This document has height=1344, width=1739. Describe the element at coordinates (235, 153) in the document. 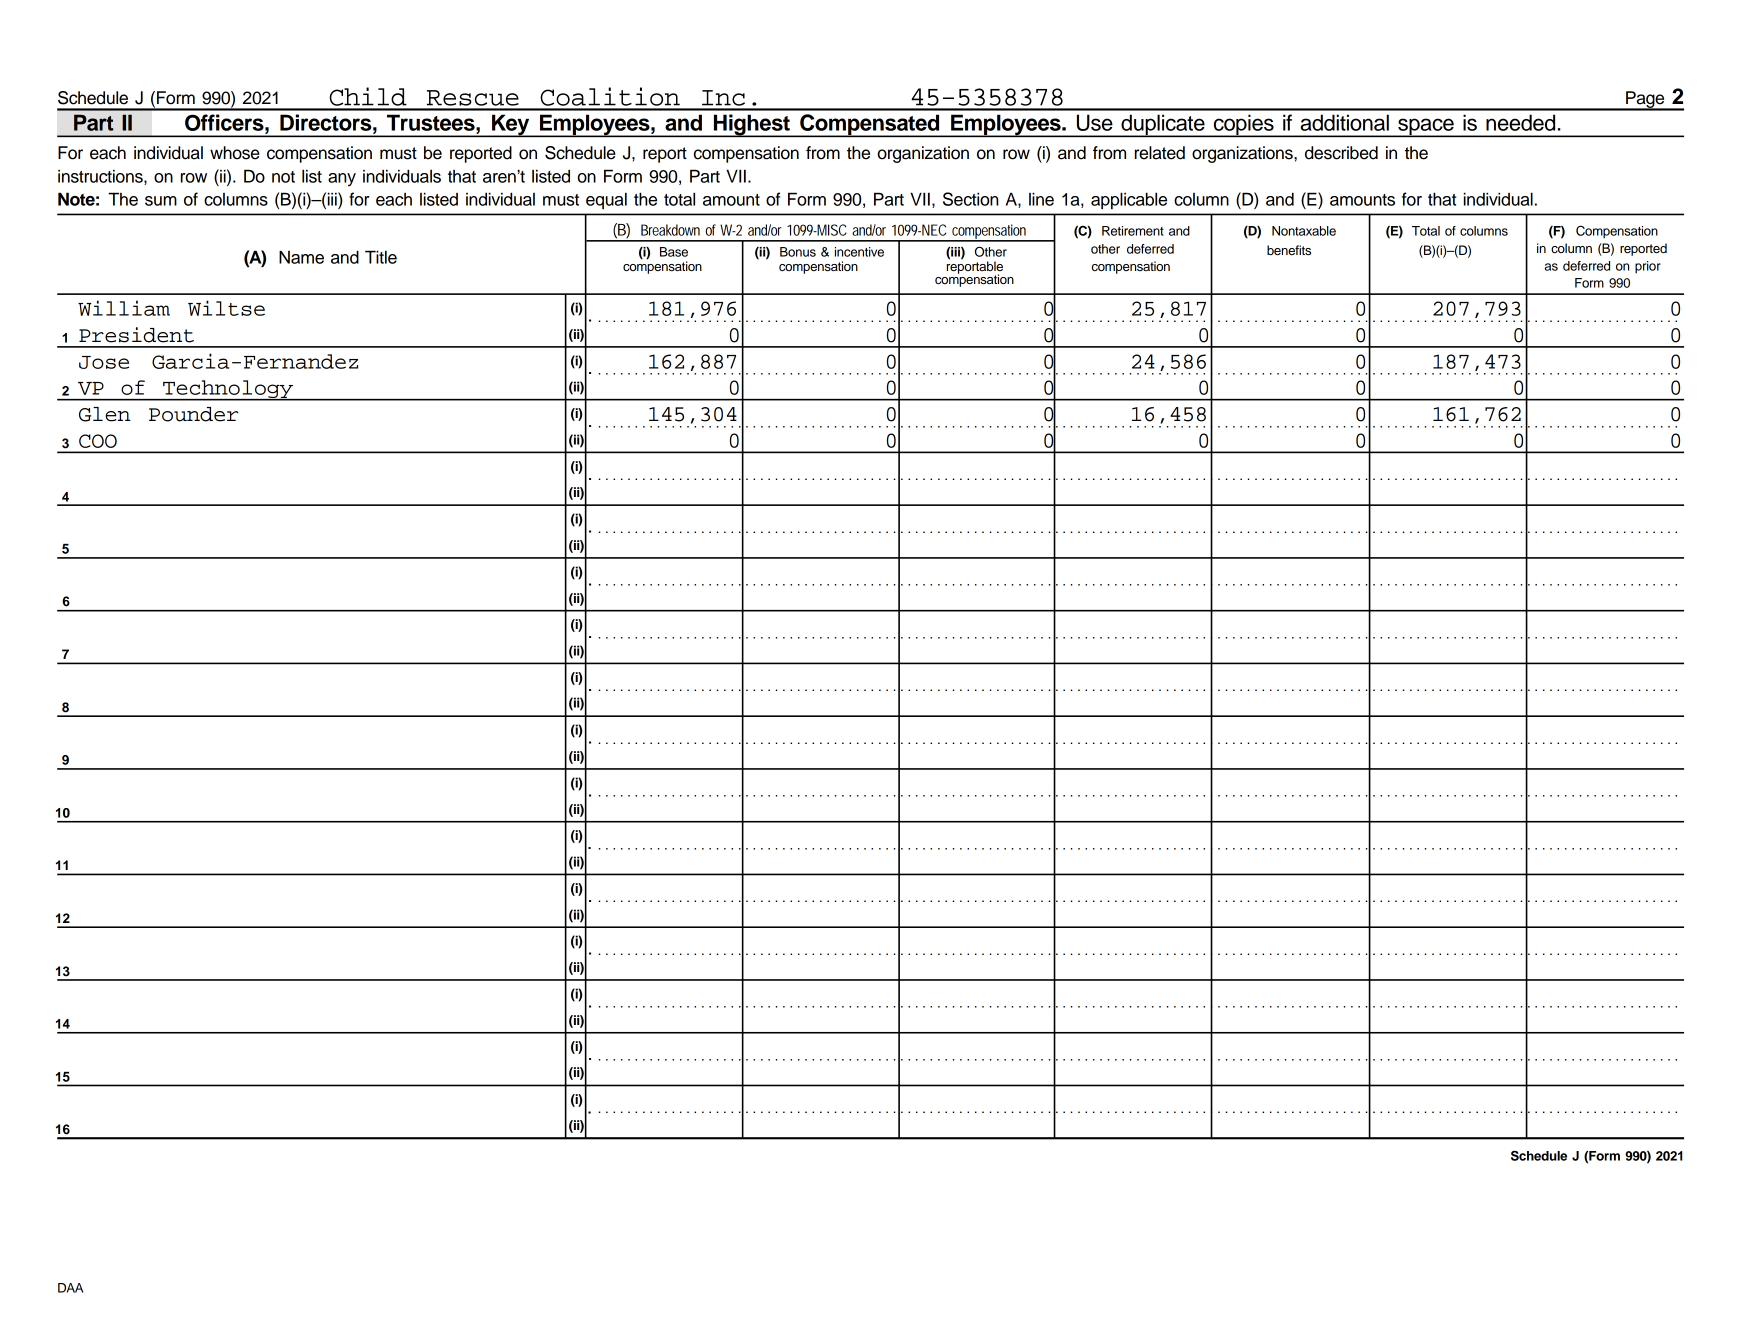

I see `whose` at that location.
